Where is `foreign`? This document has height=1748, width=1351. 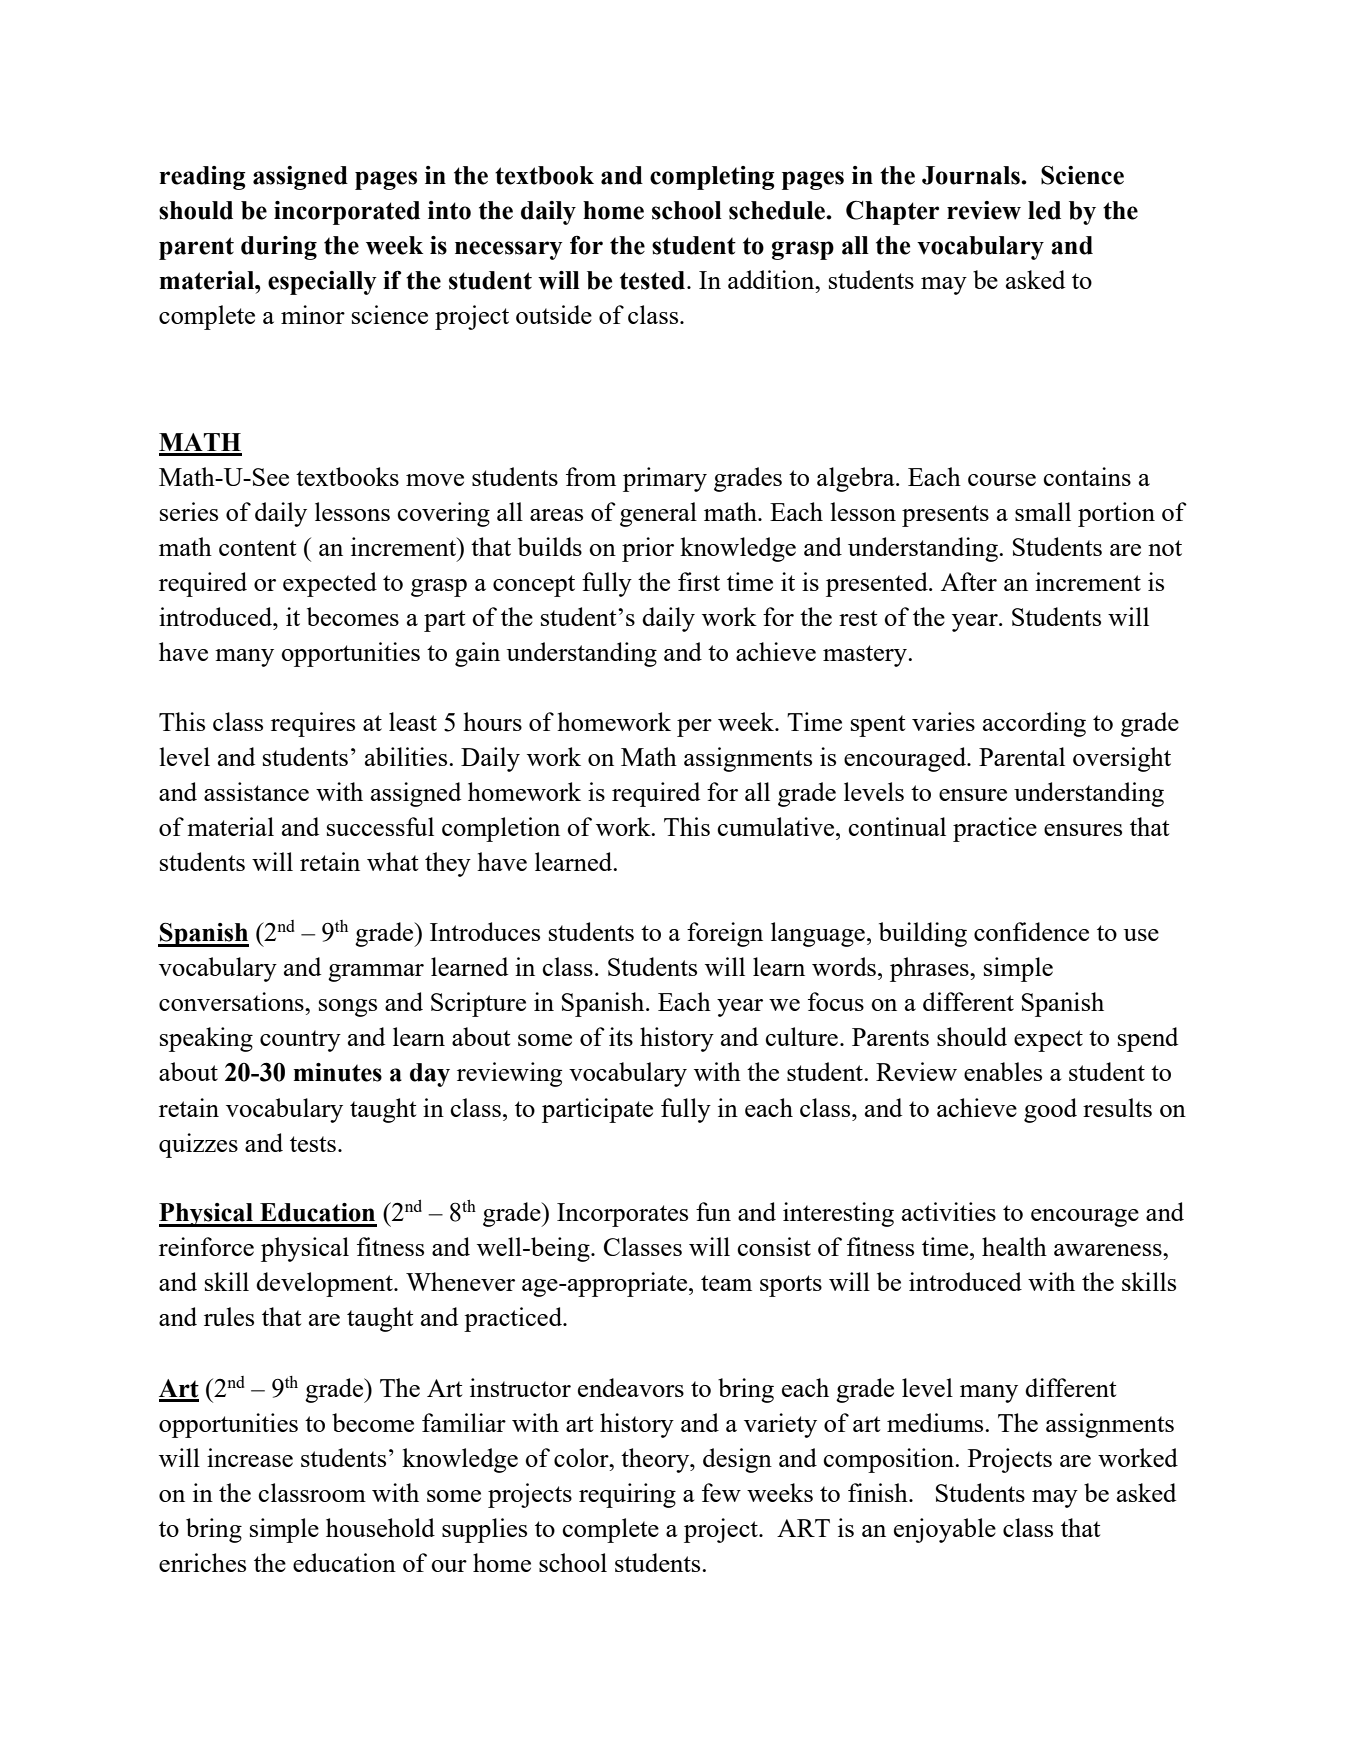
foreign is located at coordinates (725, 934).
